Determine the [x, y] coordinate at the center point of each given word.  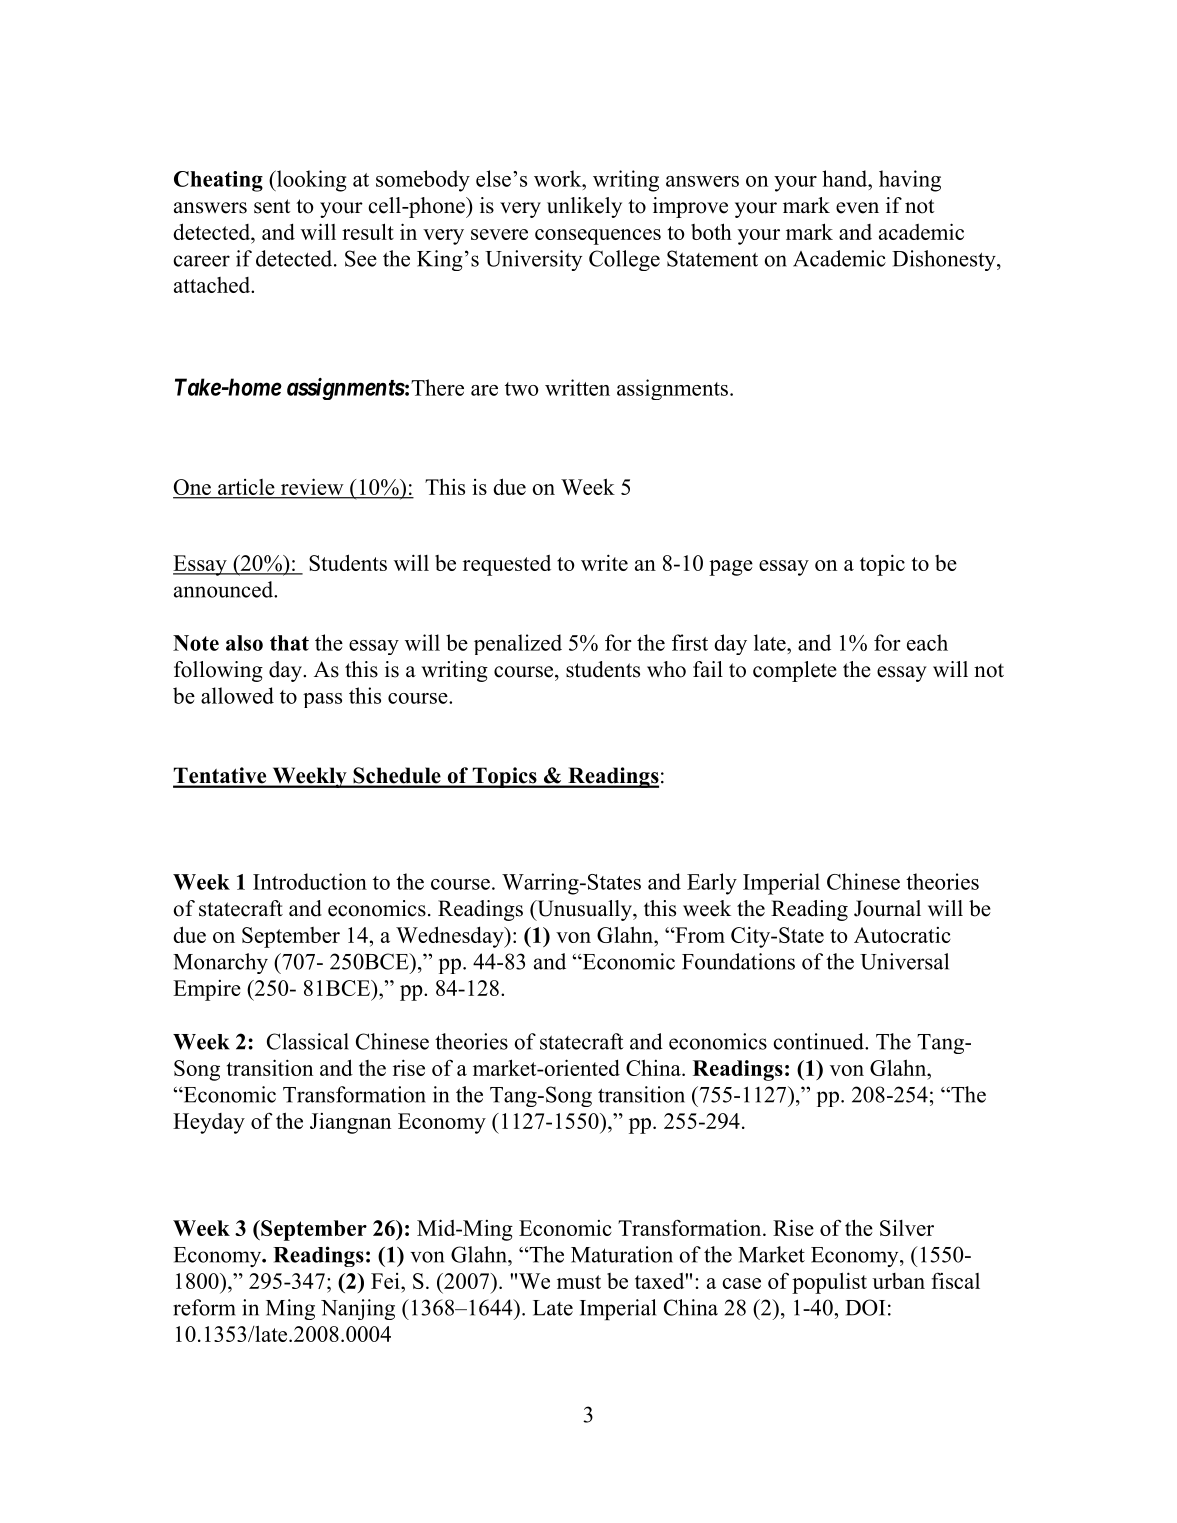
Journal [887, 908]
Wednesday [451, 937]
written [577, 387]
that [289, 643]
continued [819, 1041]
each [927, 642]
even [857, 208]
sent [272, 206]
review [312, 487]
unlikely [584, 207]
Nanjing [358, 1309]
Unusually [584, 910]
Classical [308, 1041]
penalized [518, 644]
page [731, 568]
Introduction [310, 881]
